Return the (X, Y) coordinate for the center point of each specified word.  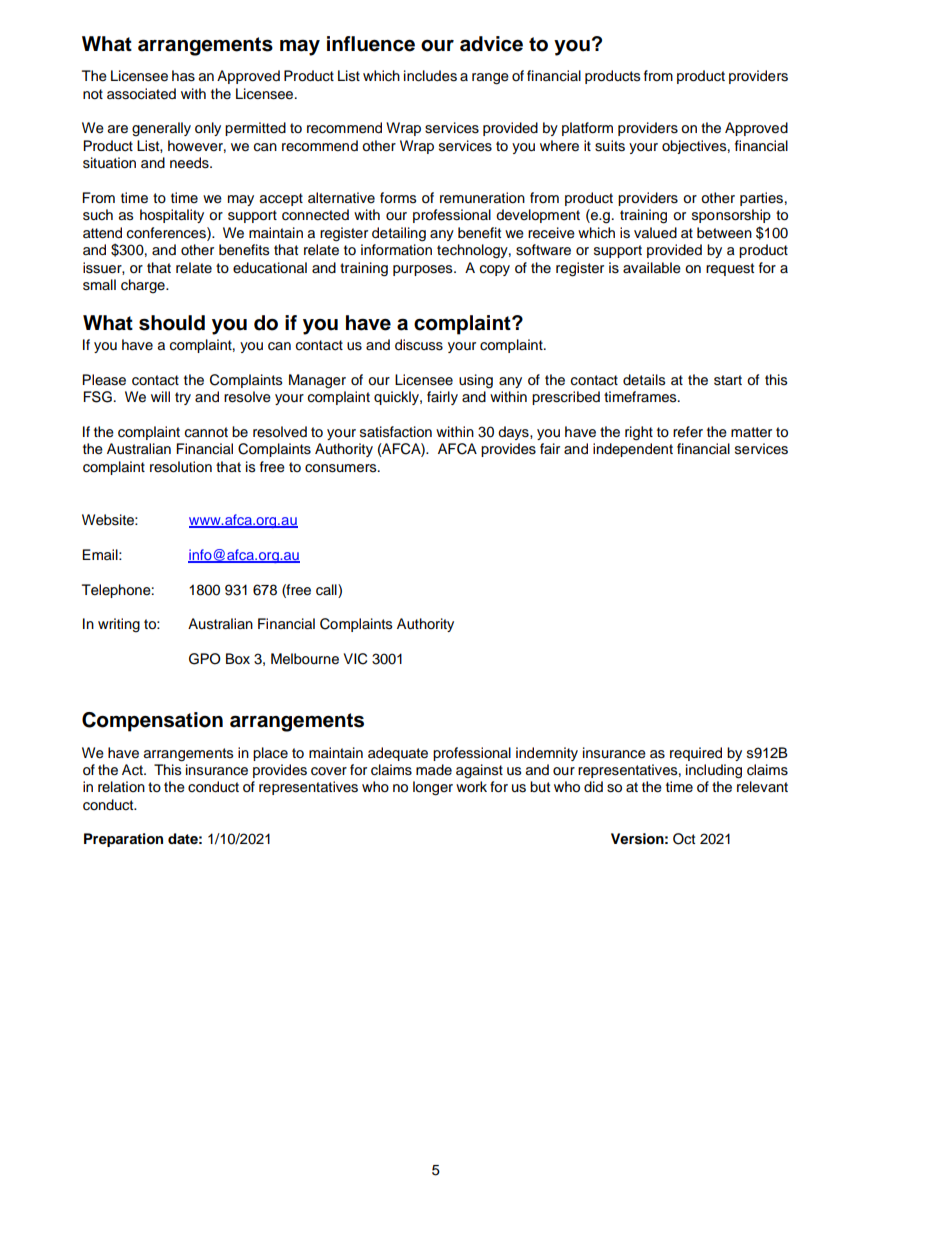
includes (430, 76)
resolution (181, 467)
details (644, 380)
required (696, 754)
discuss (419, 345)
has (183, 76)
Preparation (123, 840)
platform (587, 129)
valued (655, 233)
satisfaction (396, 432)
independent (633, 450)
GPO (205, 659)
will (160, 396)
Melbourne (305, 659)
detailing (399, 234)
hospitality (172, 216)
